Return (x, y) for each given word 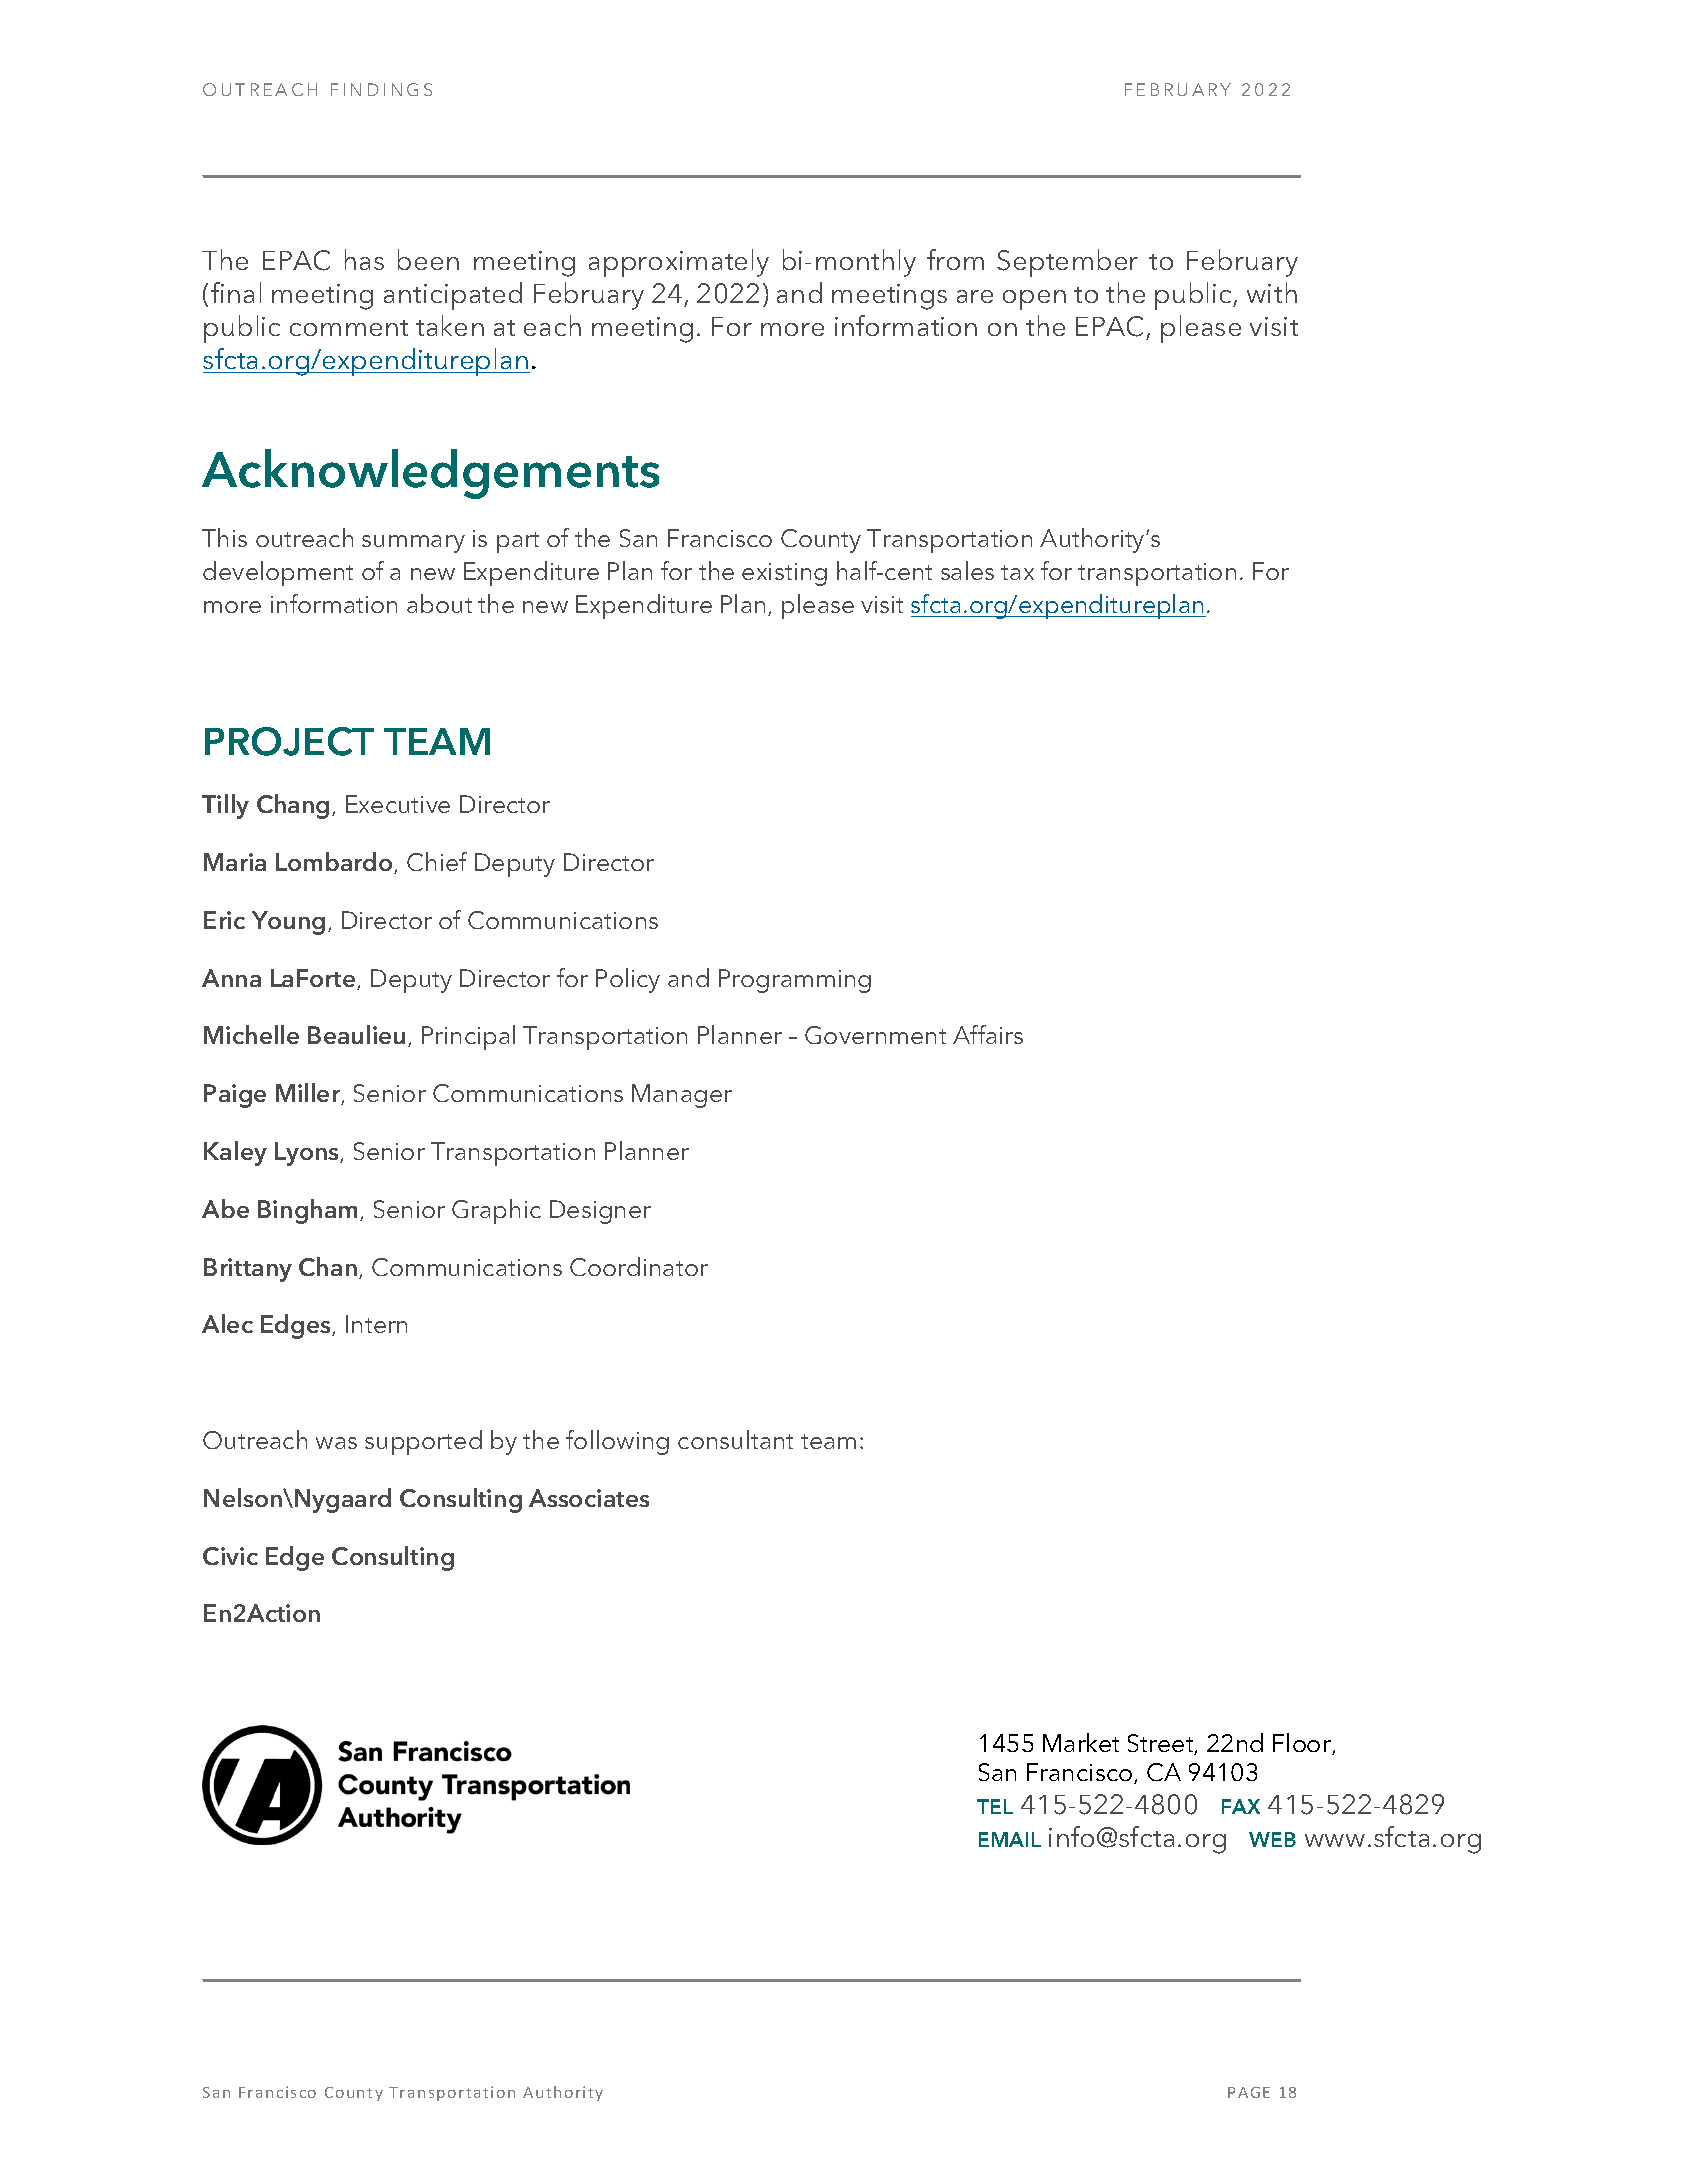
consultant (735, 1439)
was (336, 1443)
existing (784, 574)
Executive (398, 804)
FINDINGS (381, 89)
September (1067, 263)
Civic (230, 1556)
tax (1017, 572)
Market (1081, 1742)
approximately (679, 263)
